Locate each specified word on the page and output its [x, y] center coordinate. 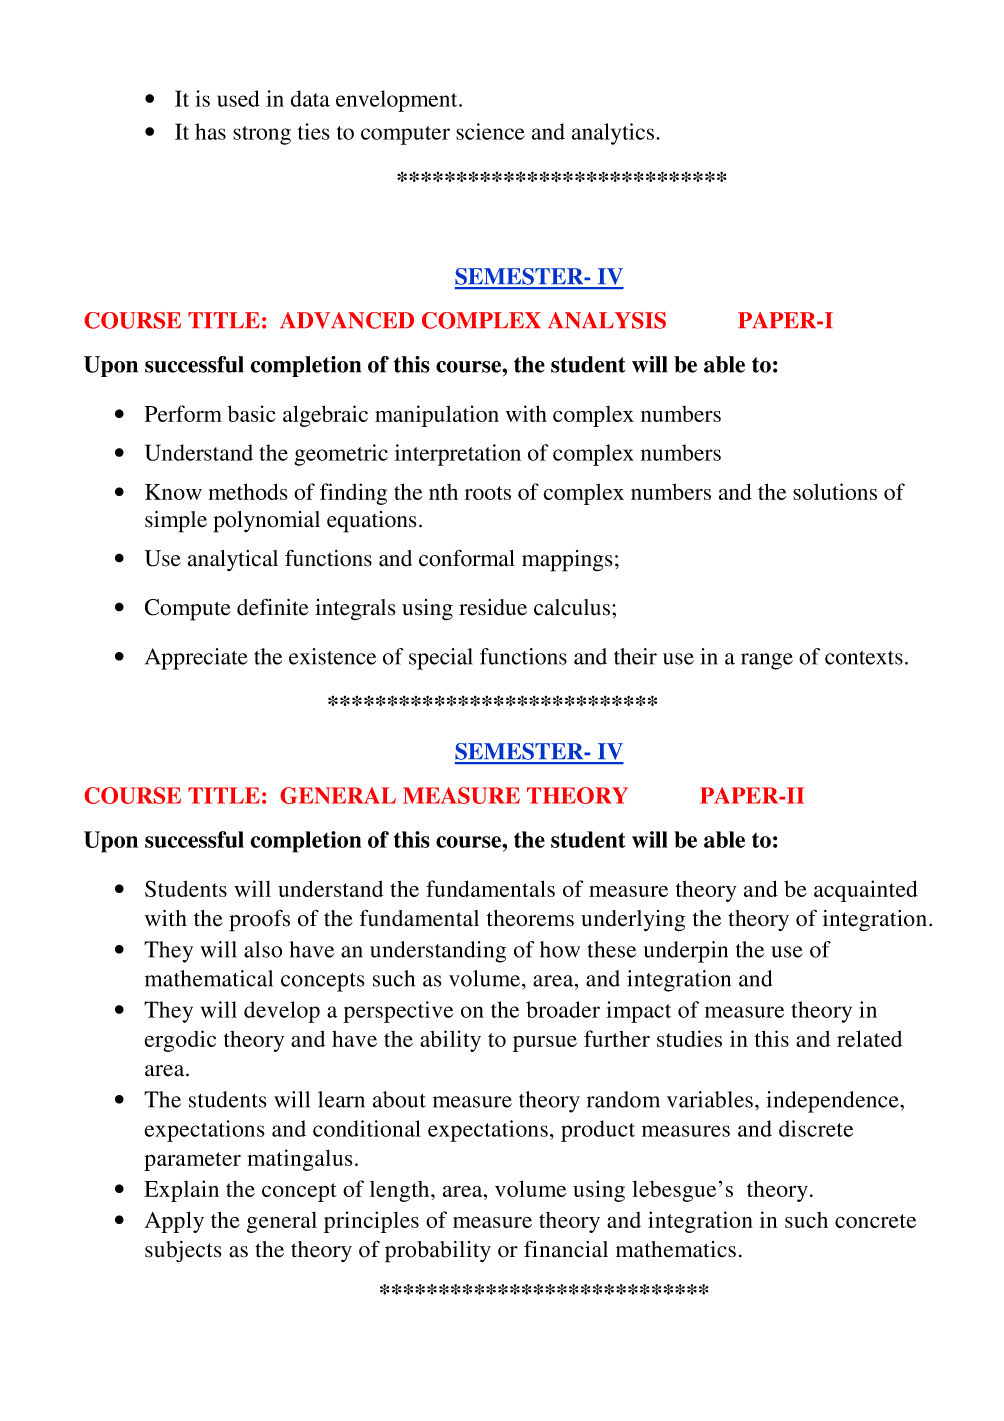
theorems [530, 918]
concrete [875, 1221]
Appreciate [196, 659]
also [263, 949]
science [490, 131]
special [441, 659]
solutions [835, 491]
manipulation [437, 416]
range [767, 661]
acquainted [866, 891]
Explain [181, 1191]
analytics [614, 134]
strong [262, 135]
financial [566, 1249]
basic [251, 413]
